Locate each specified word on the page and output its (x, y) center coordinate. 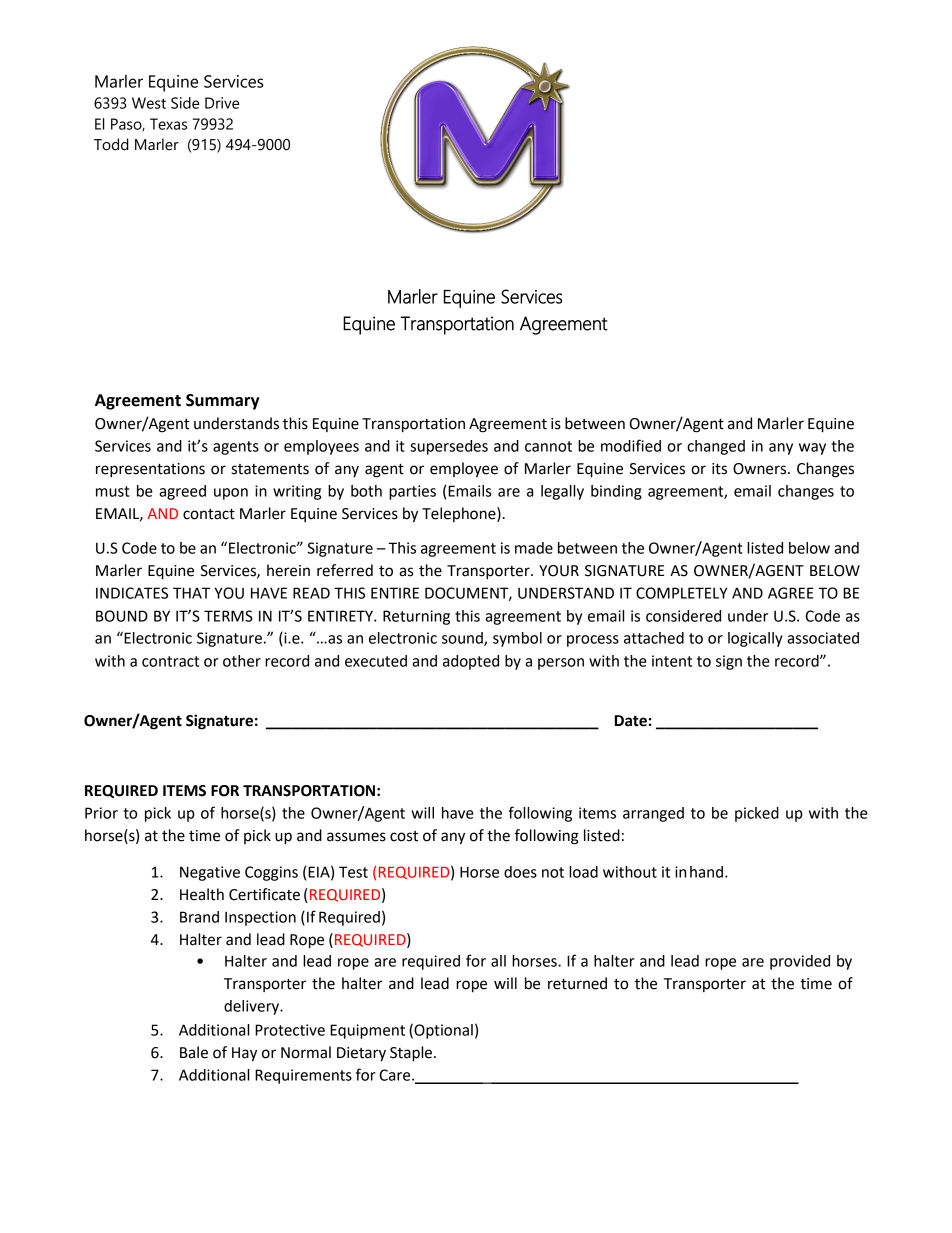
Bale (194, 1052)
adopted (471, 662)
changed (716, 447)
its (719, 469)
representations (150, 470)
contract (170, 661)
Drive (222, 103)
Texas (168, 124)
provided (800, 962)
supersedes (449, 447)
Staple (411, 1054)
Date (631, 721)
